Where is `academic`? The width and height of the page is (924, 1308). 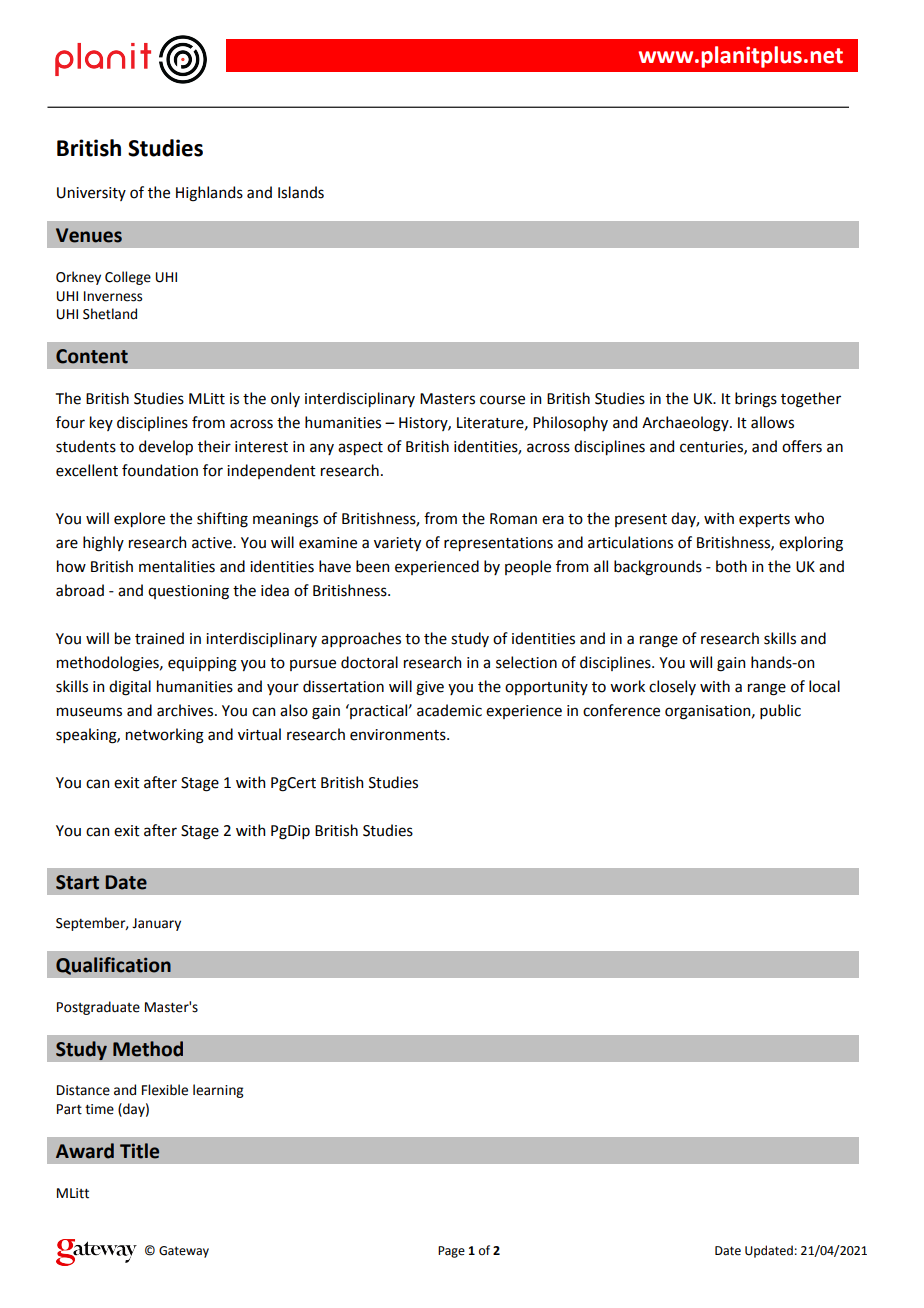
academic is located at coordinates (449, 710).
